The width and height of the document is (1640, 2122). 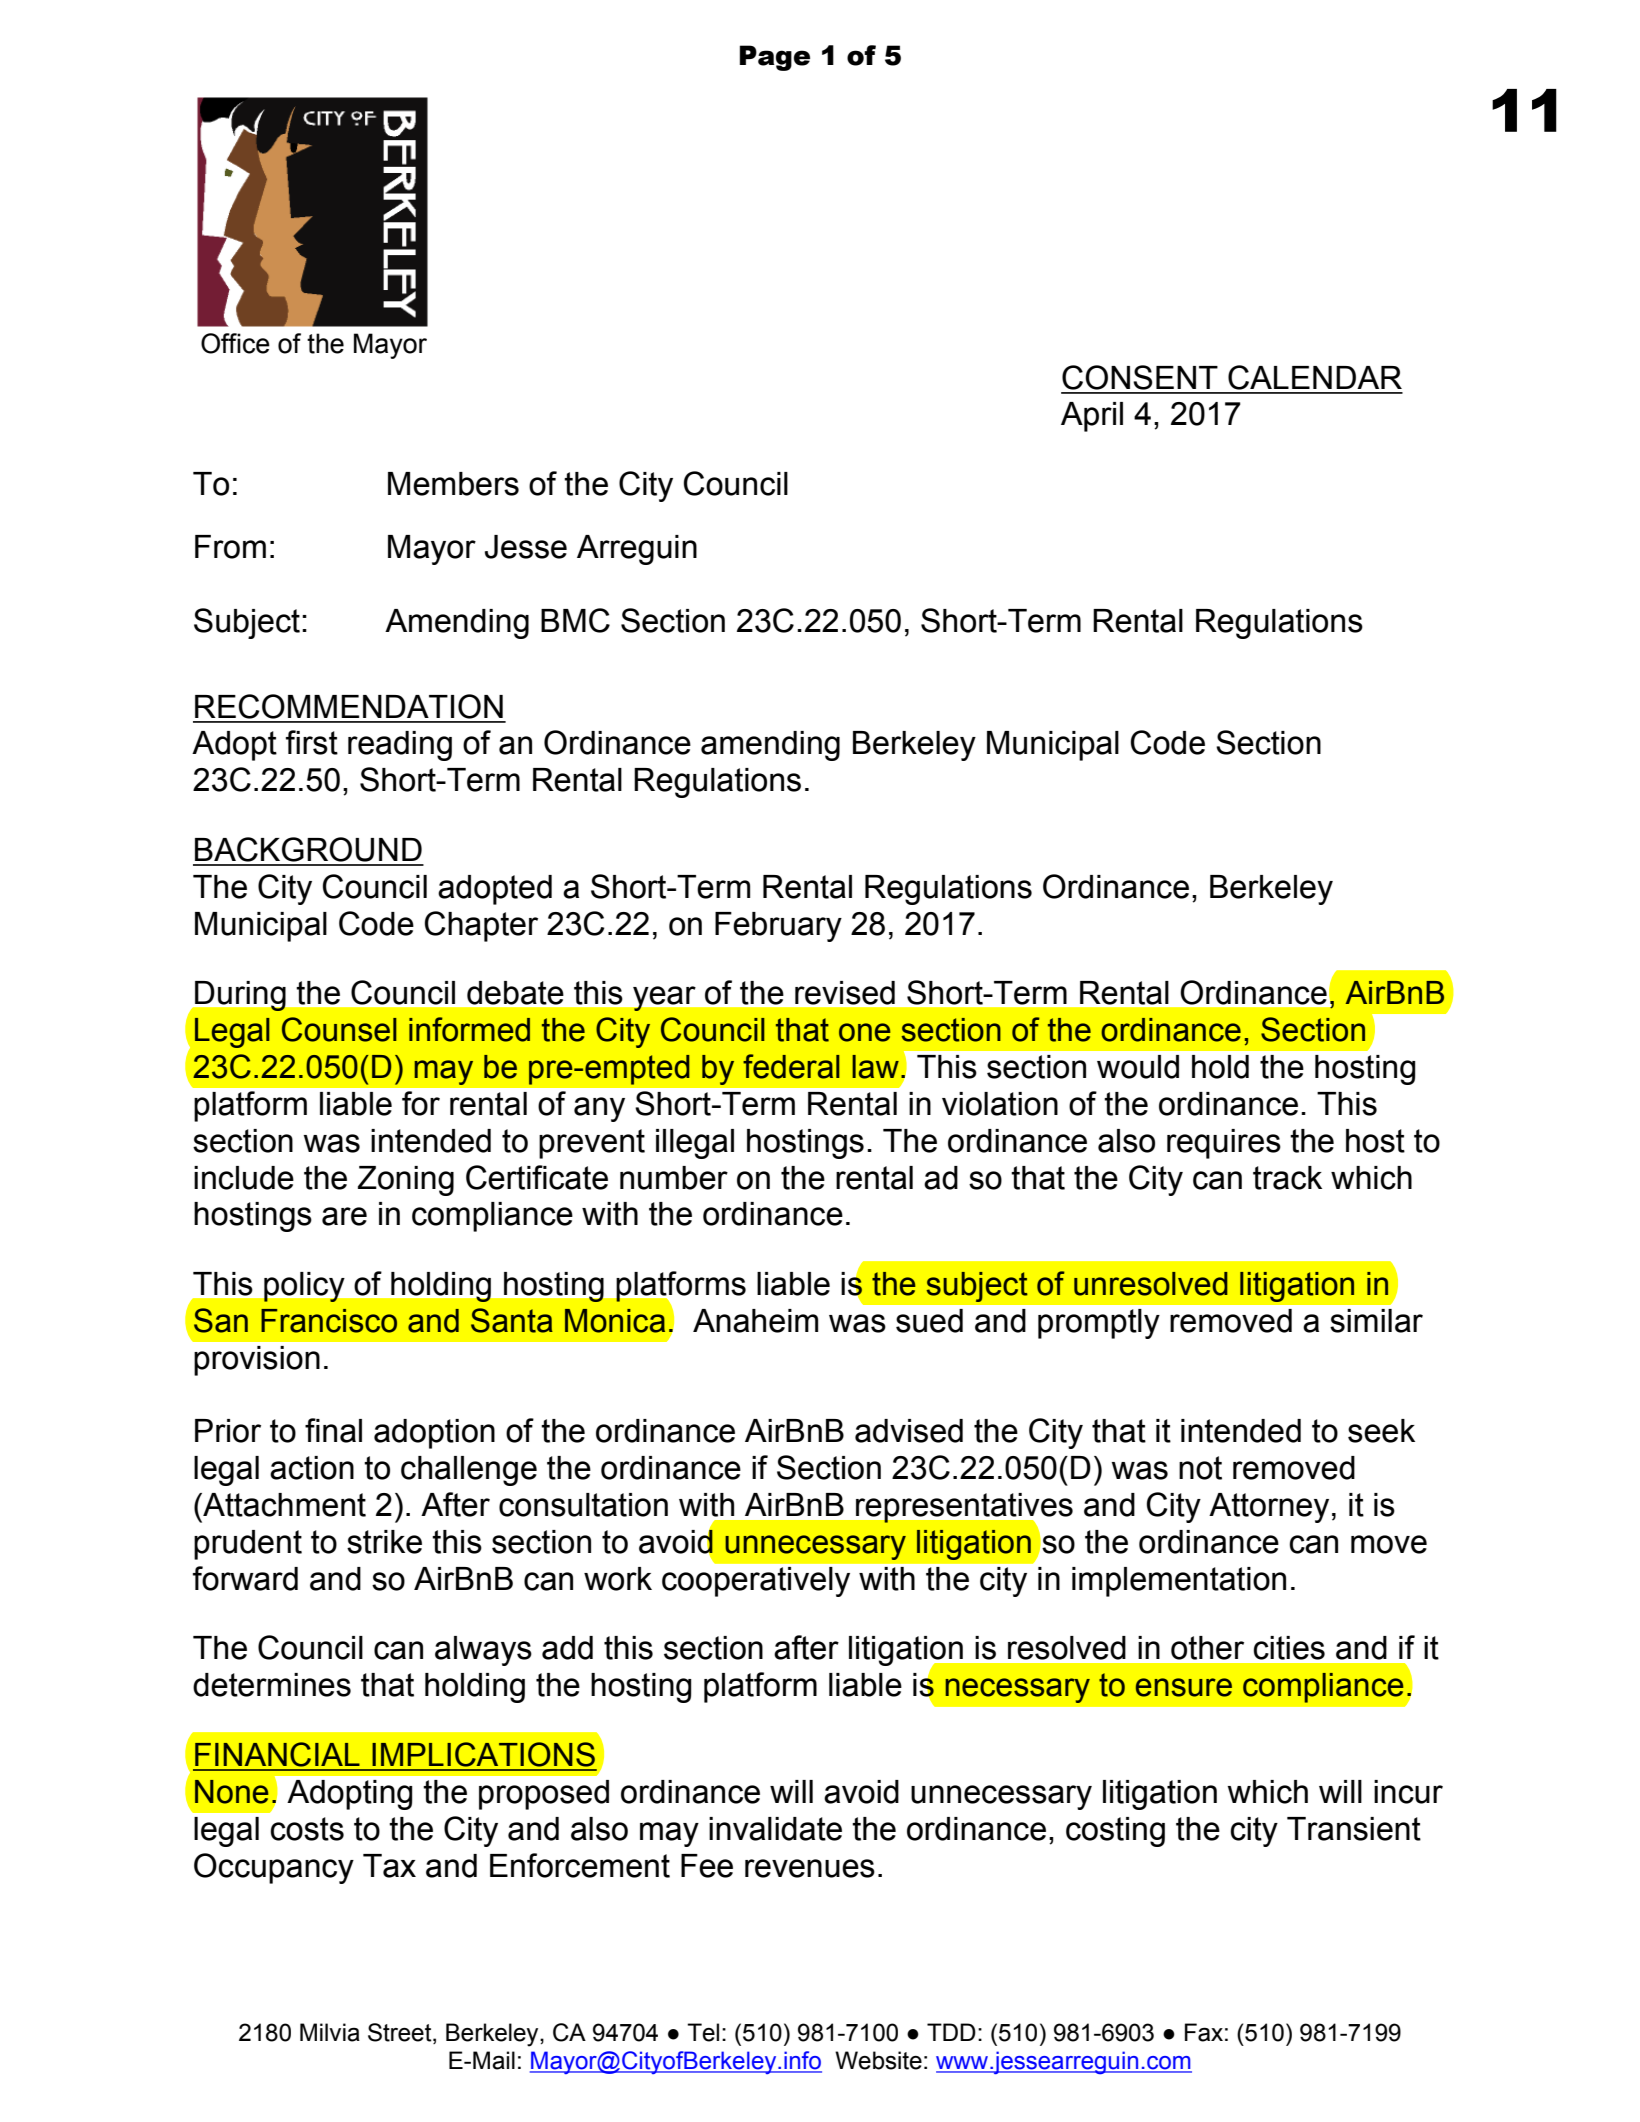 What do you see at coordinates (775, 58) in the document?
I see `Page` at bounding box center [775, 58].
